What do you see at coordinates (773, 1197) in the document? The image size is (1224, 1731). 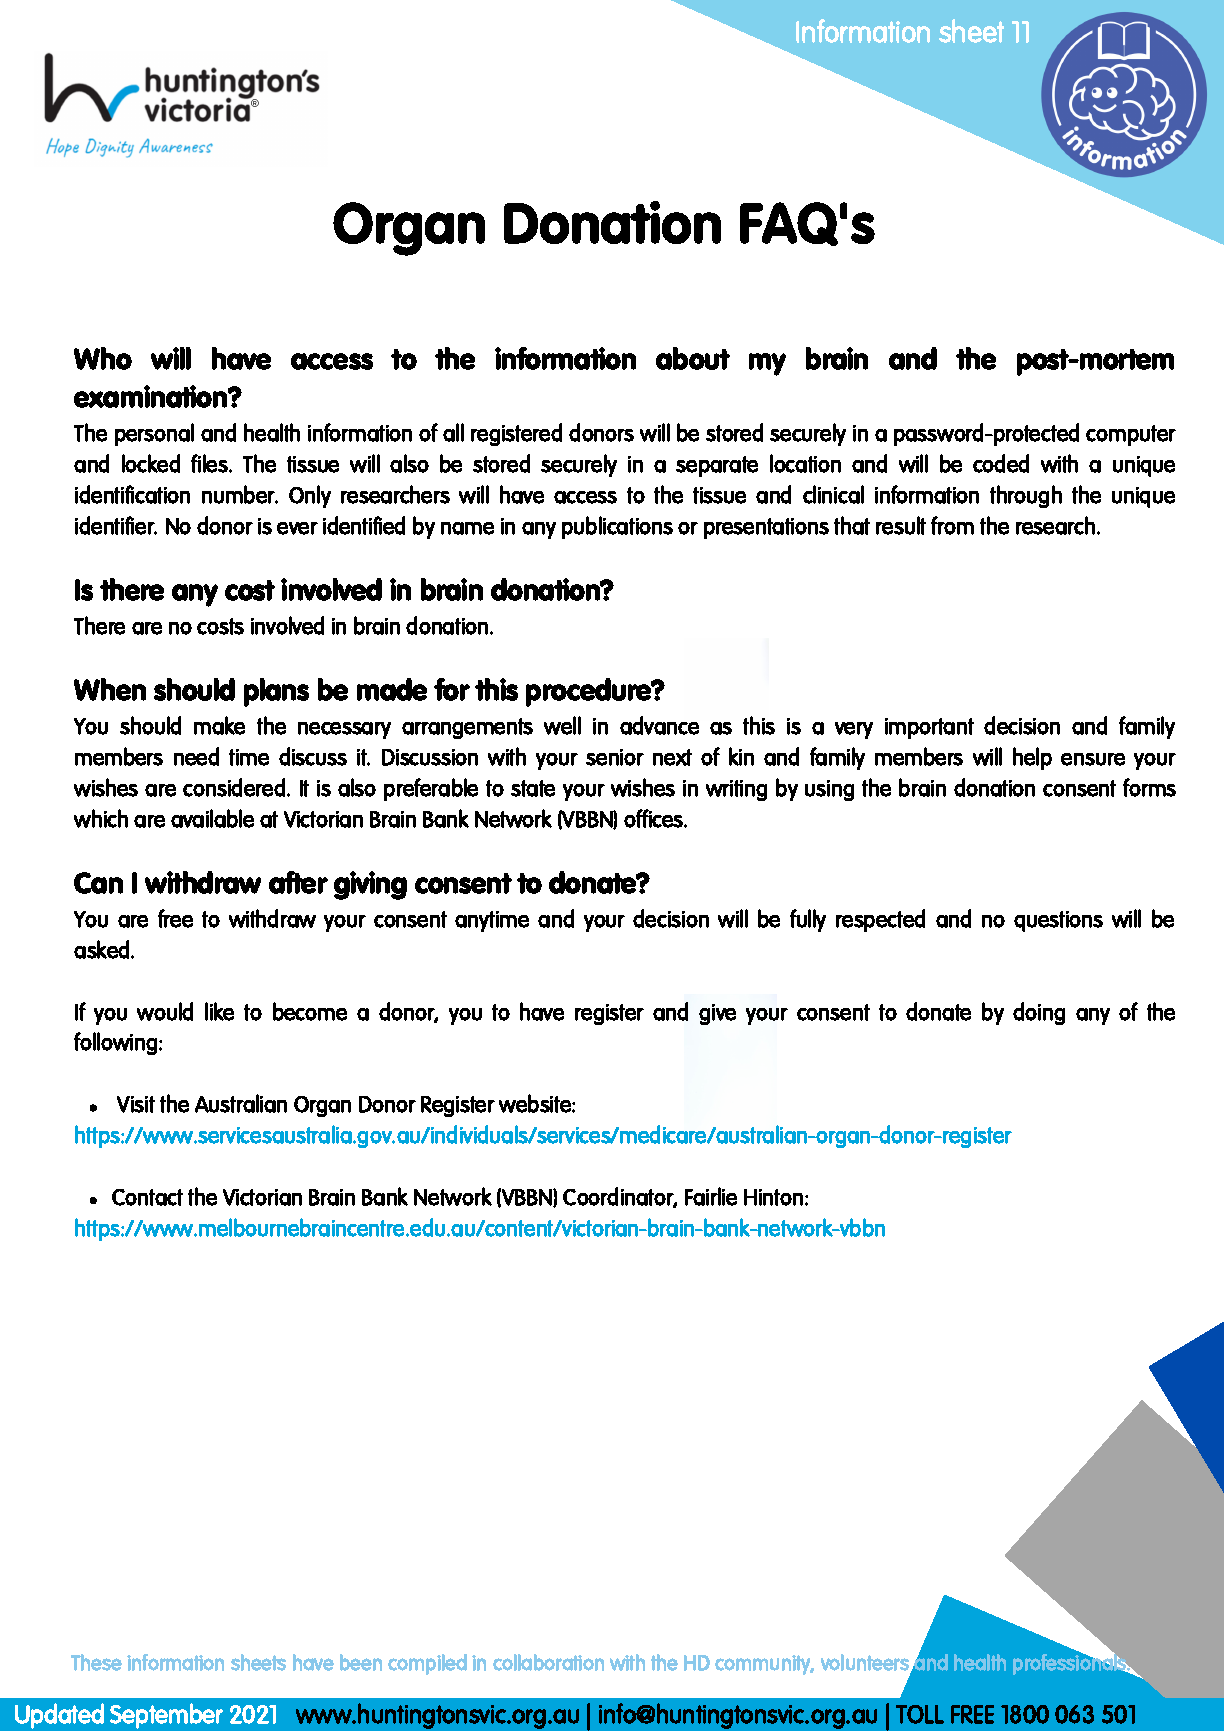 I see `Hinton` at bounding box center [773, 1197].
